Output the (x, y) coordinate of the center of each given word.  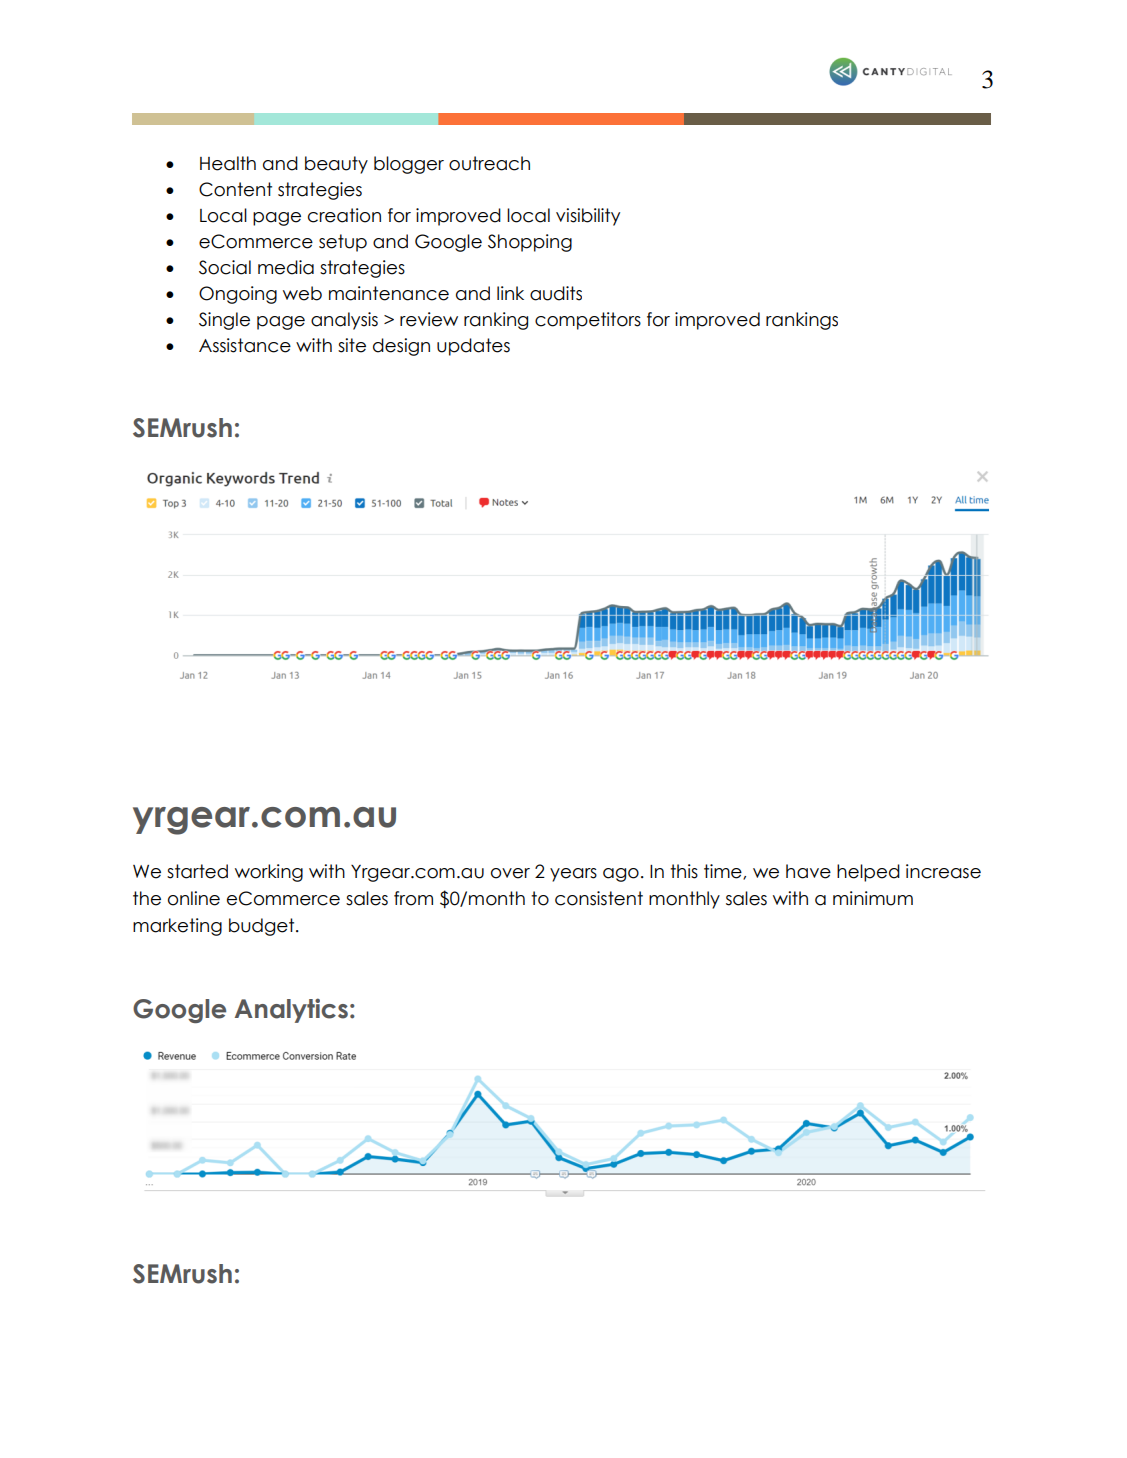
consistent (599, 898)
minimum (873, 898)
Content (235, 189)
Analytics (291, 1010)
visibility (588, 217)
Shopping (530, 243)
